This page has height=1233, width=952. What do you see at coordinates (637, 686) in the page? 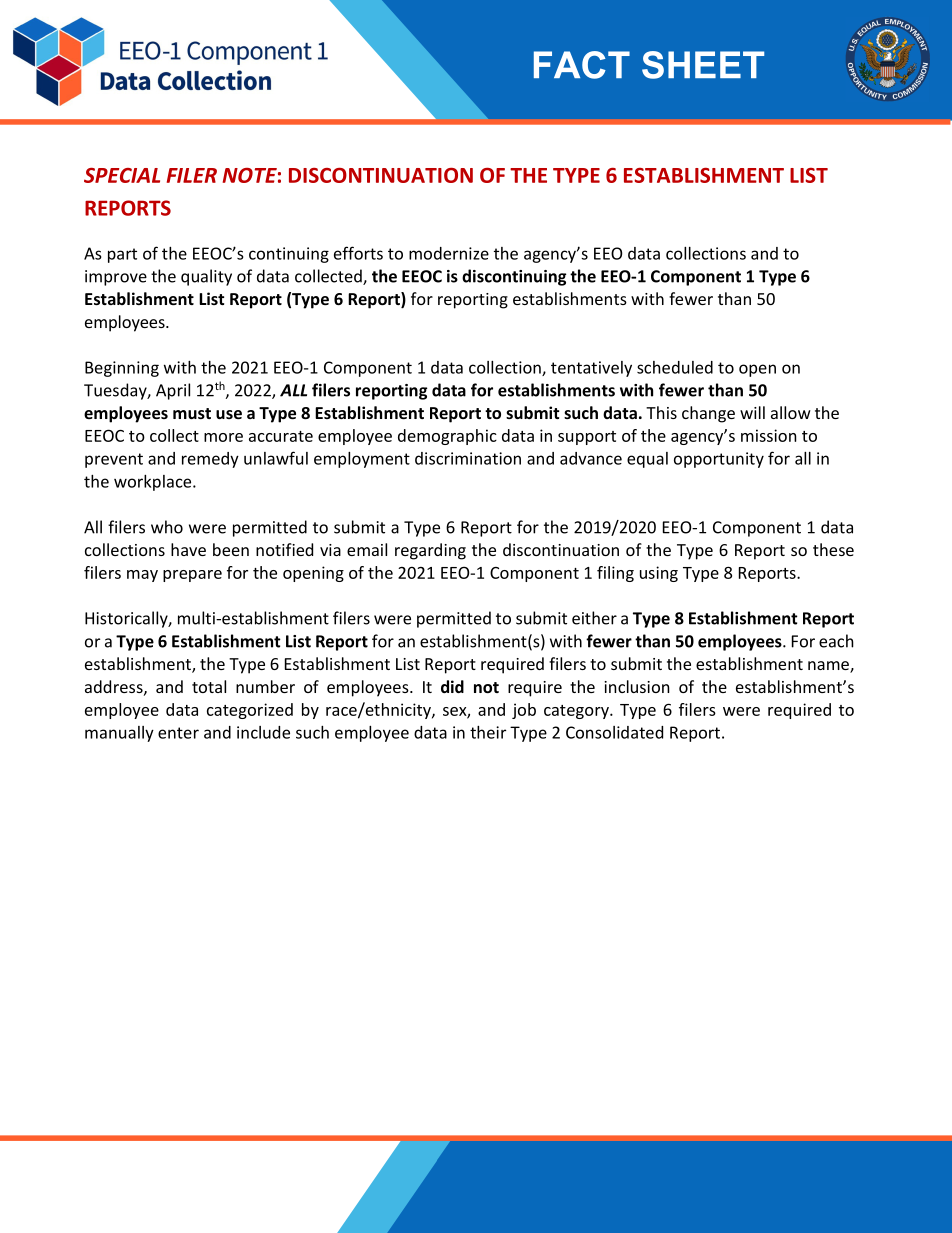
I see `inclusion` at bounding box center [637, 686].
